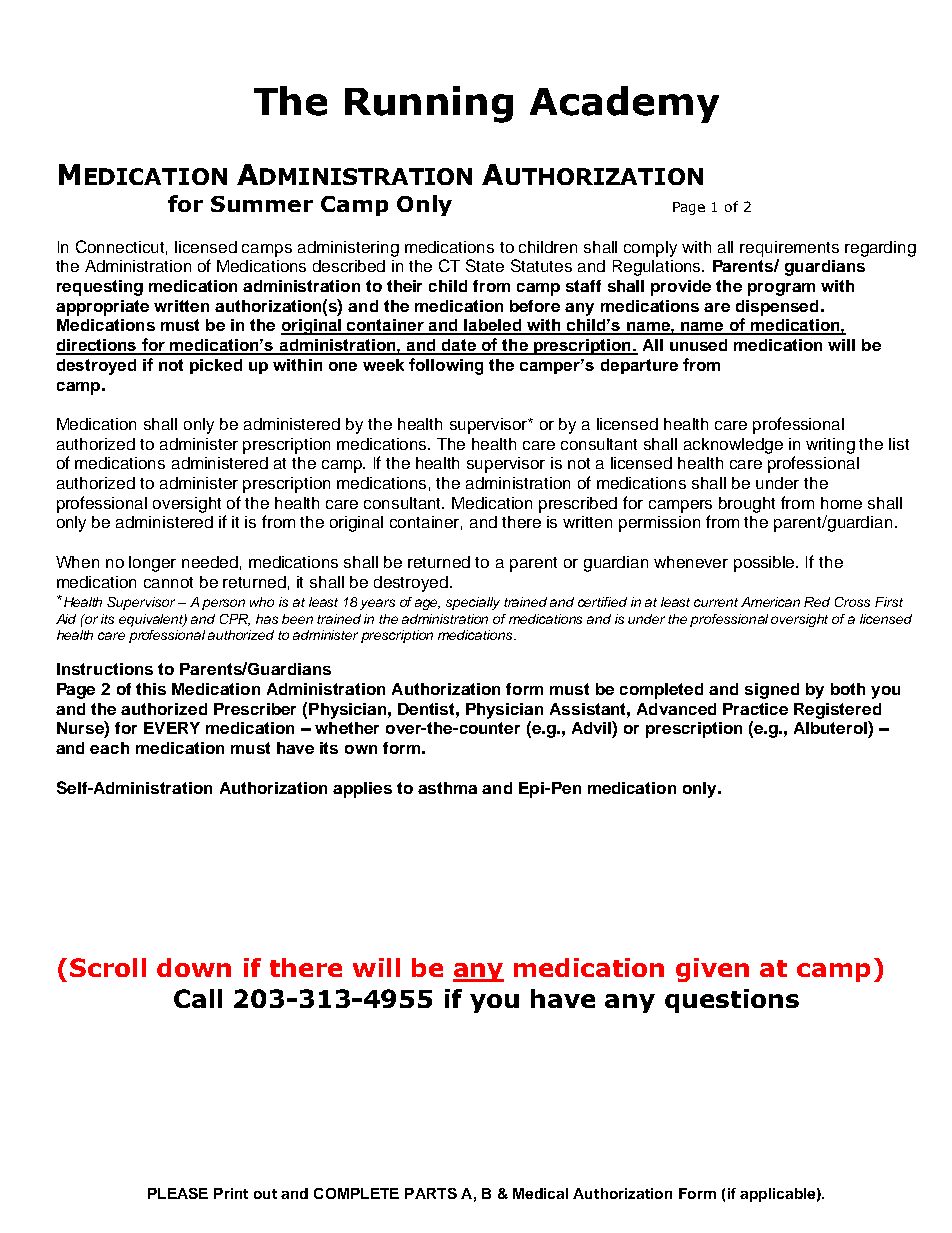  Describe the element at coordinates (473, 603) in the page. I see `specially` at that location.
